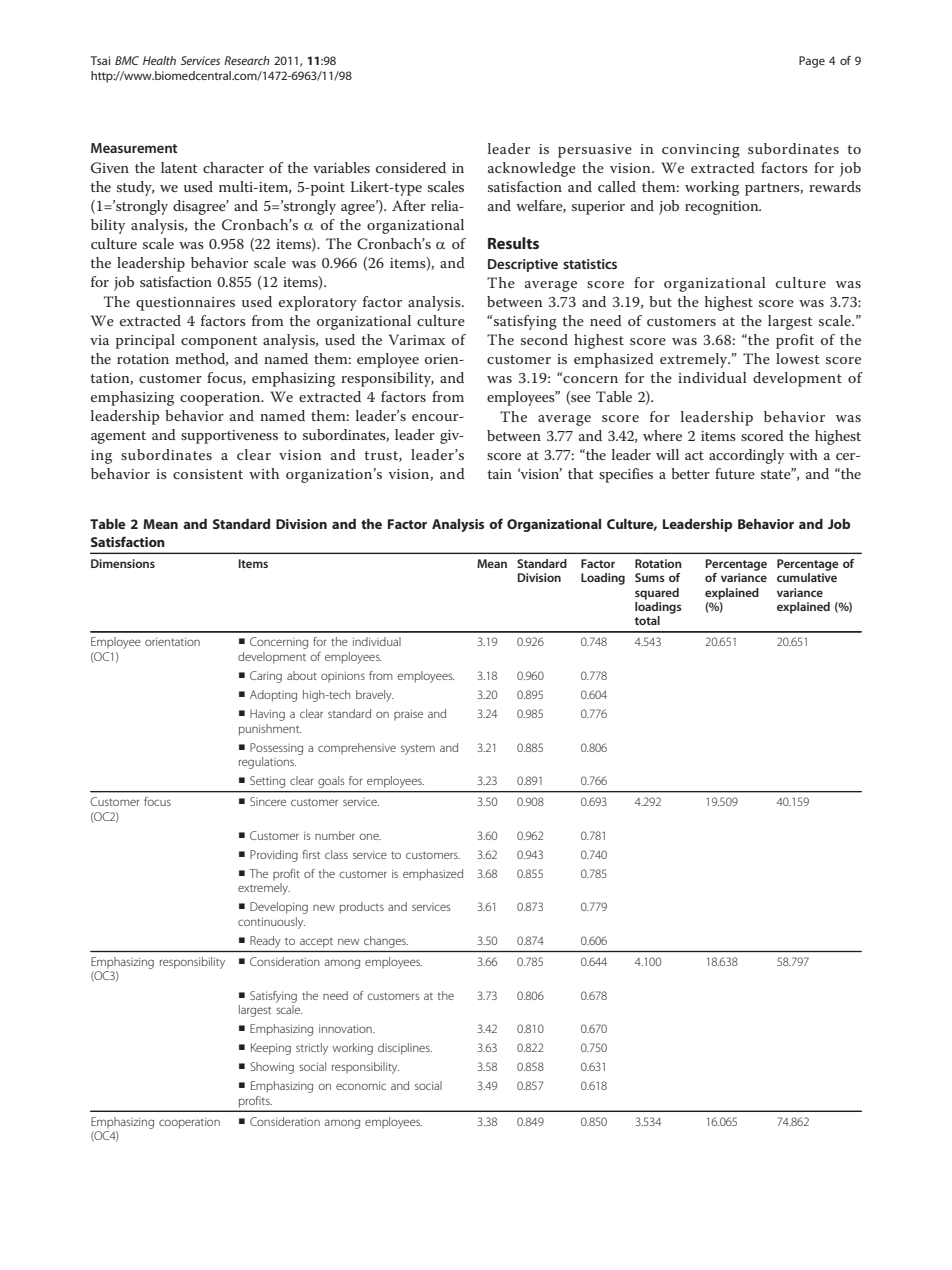 Image resolution: width=952 pixels, height=1270 pixels. What do you see at coordinates (405, 1049) in the document?
I see `disciplines` at bounding box center [405, 1049].
